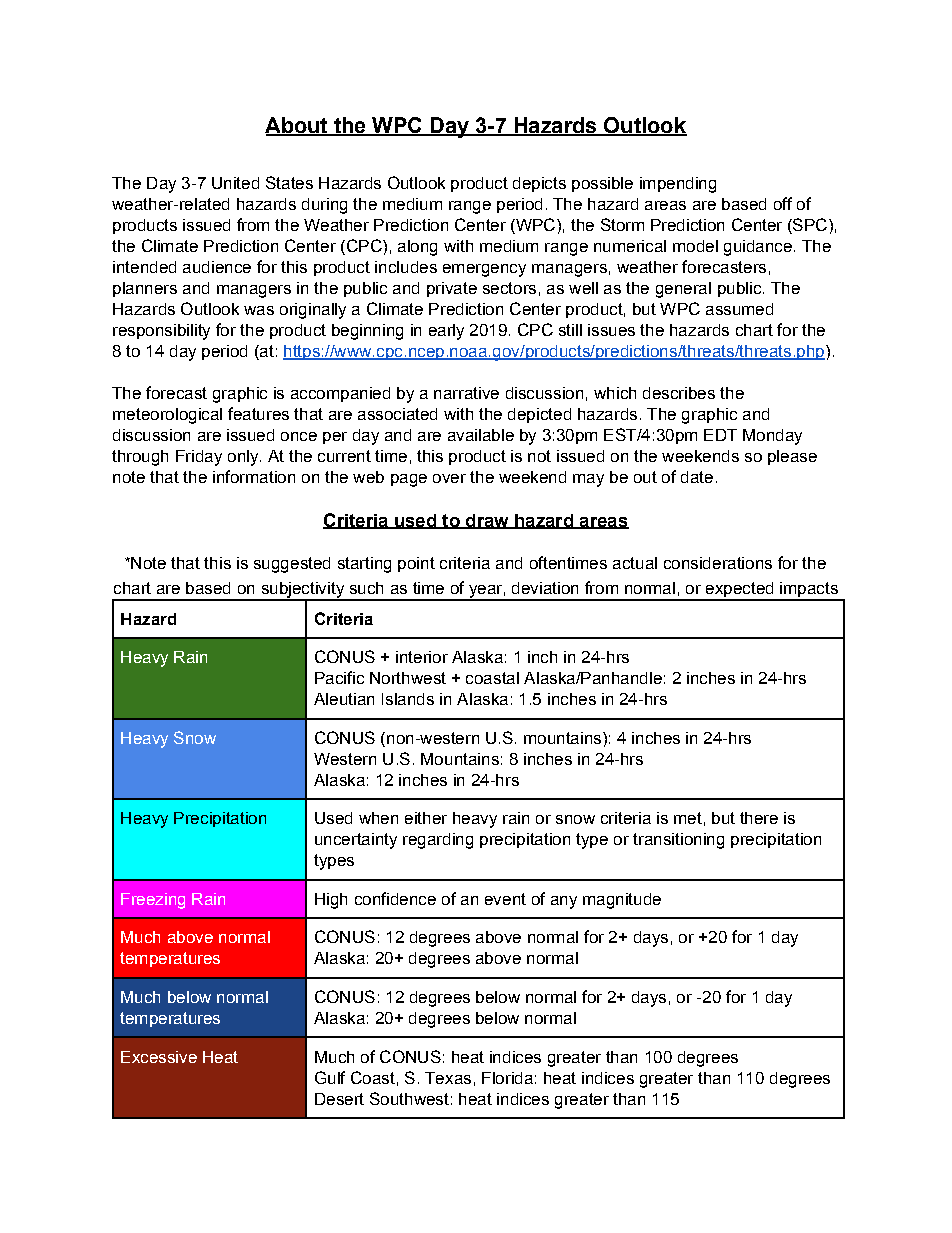 Image resolution: width=952 pixels, height=1233 pixels. Describe the element at coordinates (678, 185) in the screenshot. I see `impending` at that location.
